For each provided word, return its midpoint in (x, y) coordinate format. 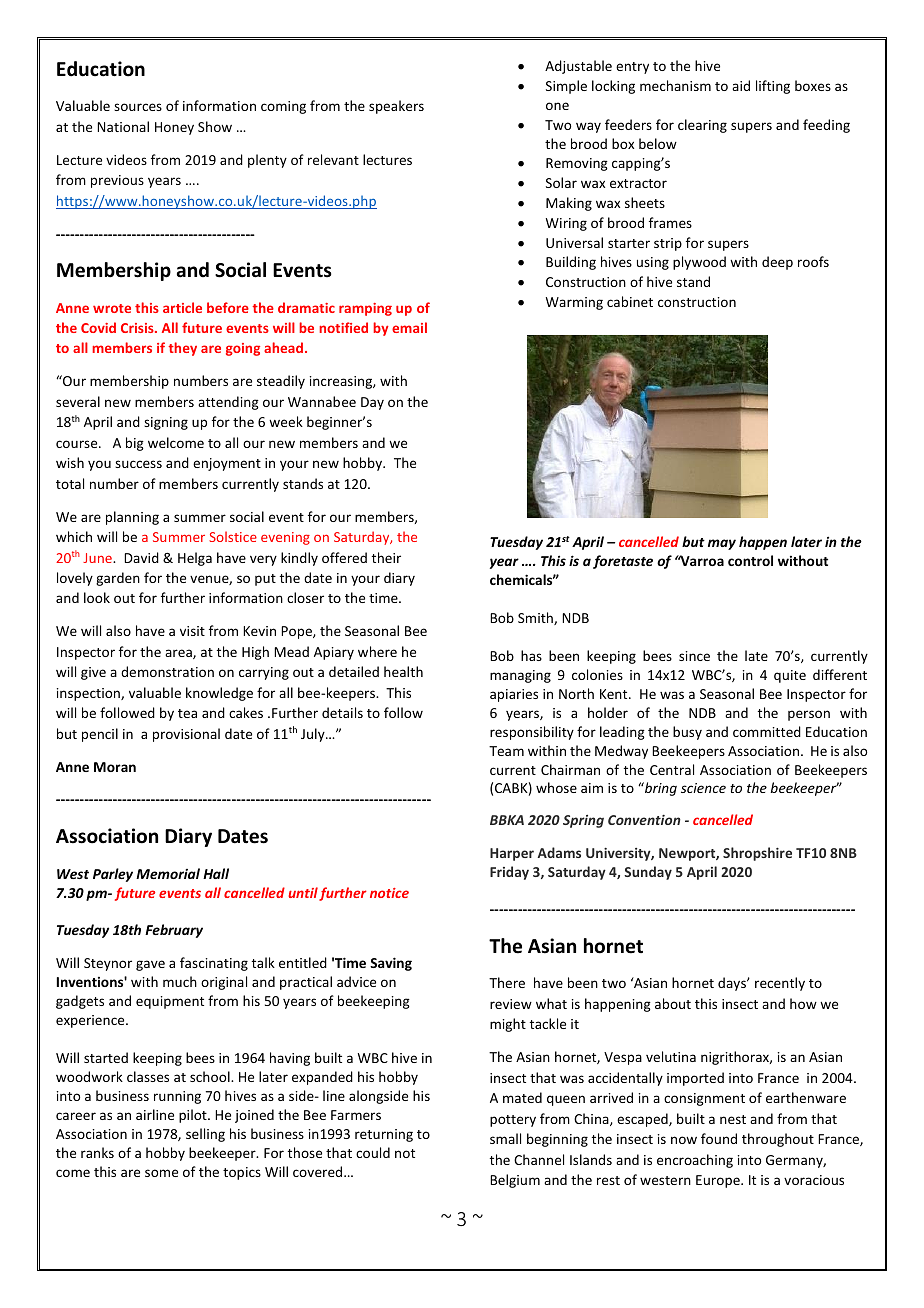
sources (138, 107)
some (161, 1173)
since (694, 656)
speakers (396, 107)
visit (192, 631)
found (719, 1138)
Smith (536, 618)
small (505, 1138)
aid (741, 85)
